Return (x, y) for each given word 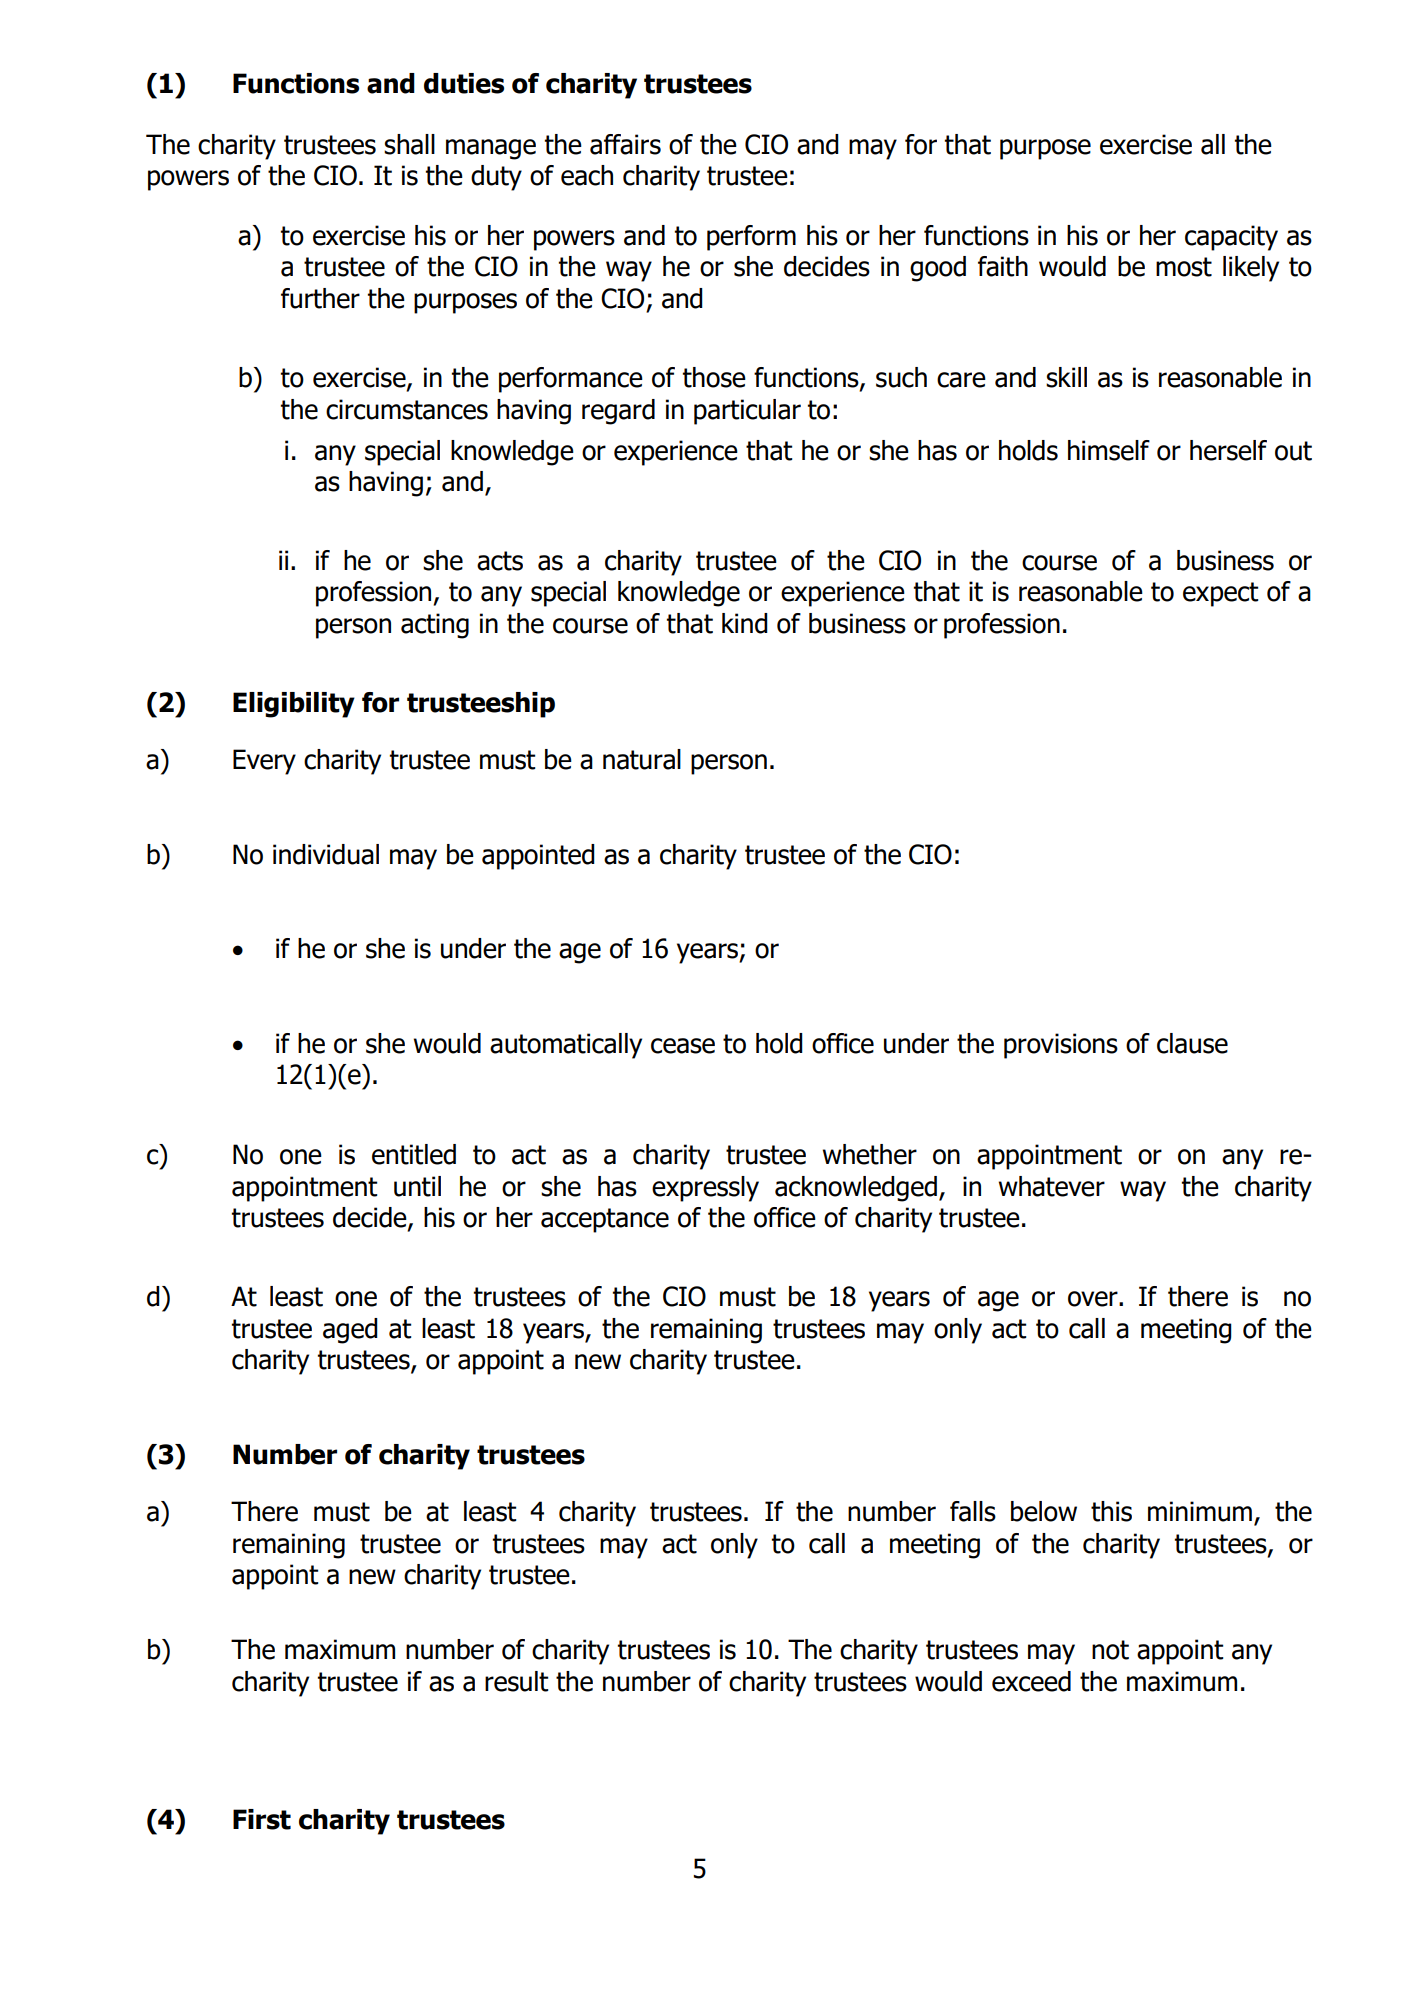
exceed (1031, 1681)
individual (326, 854)
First (262, 1819)
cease (683, 1046)
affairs (625, 144)
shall (409, 144)
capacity (1231, 238)
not (1110, 1650)
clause (1192, 1043)
